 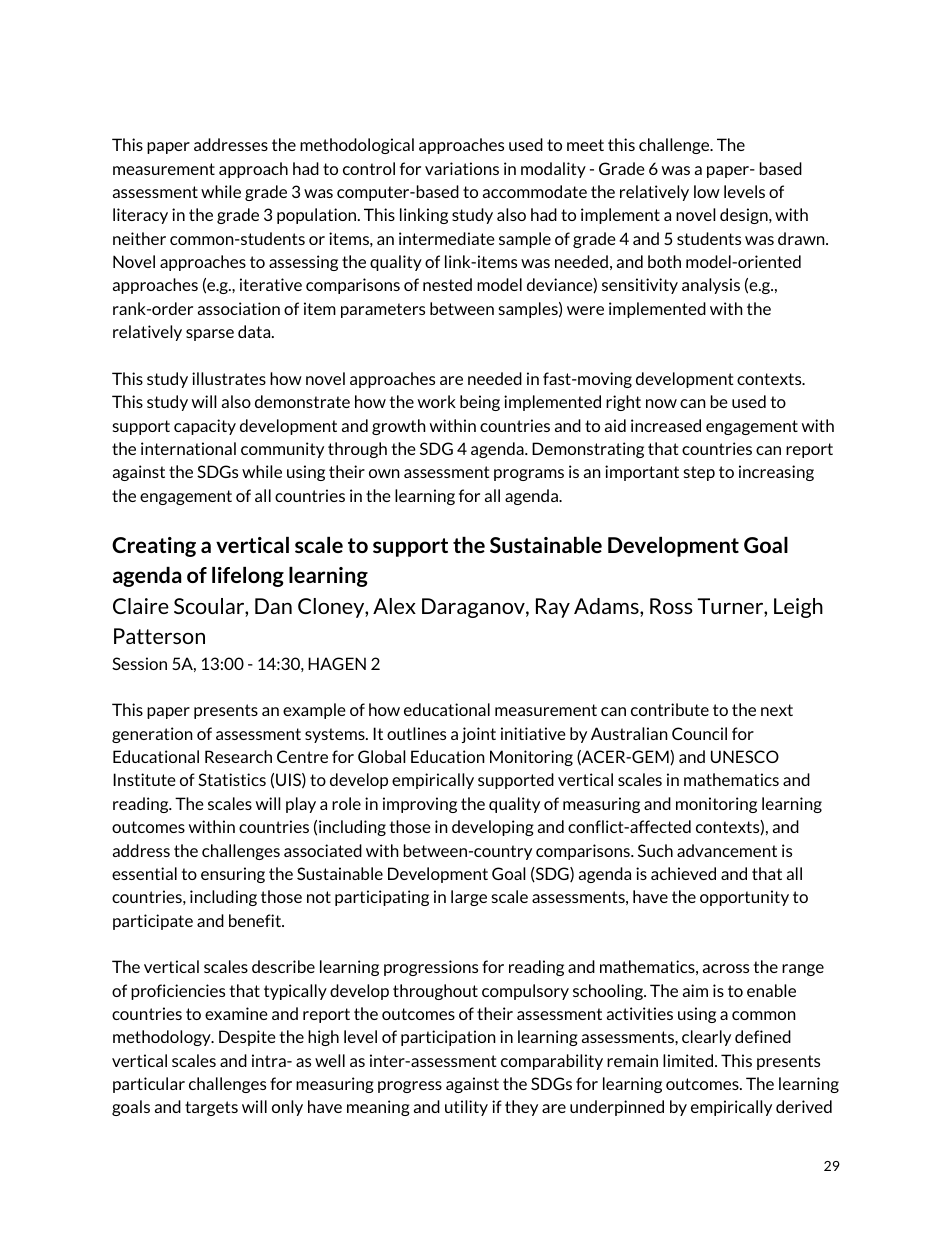 What do you see at coordinates (394, 606) in the page?
I see `Alex` at bounding box center [394, 606].
